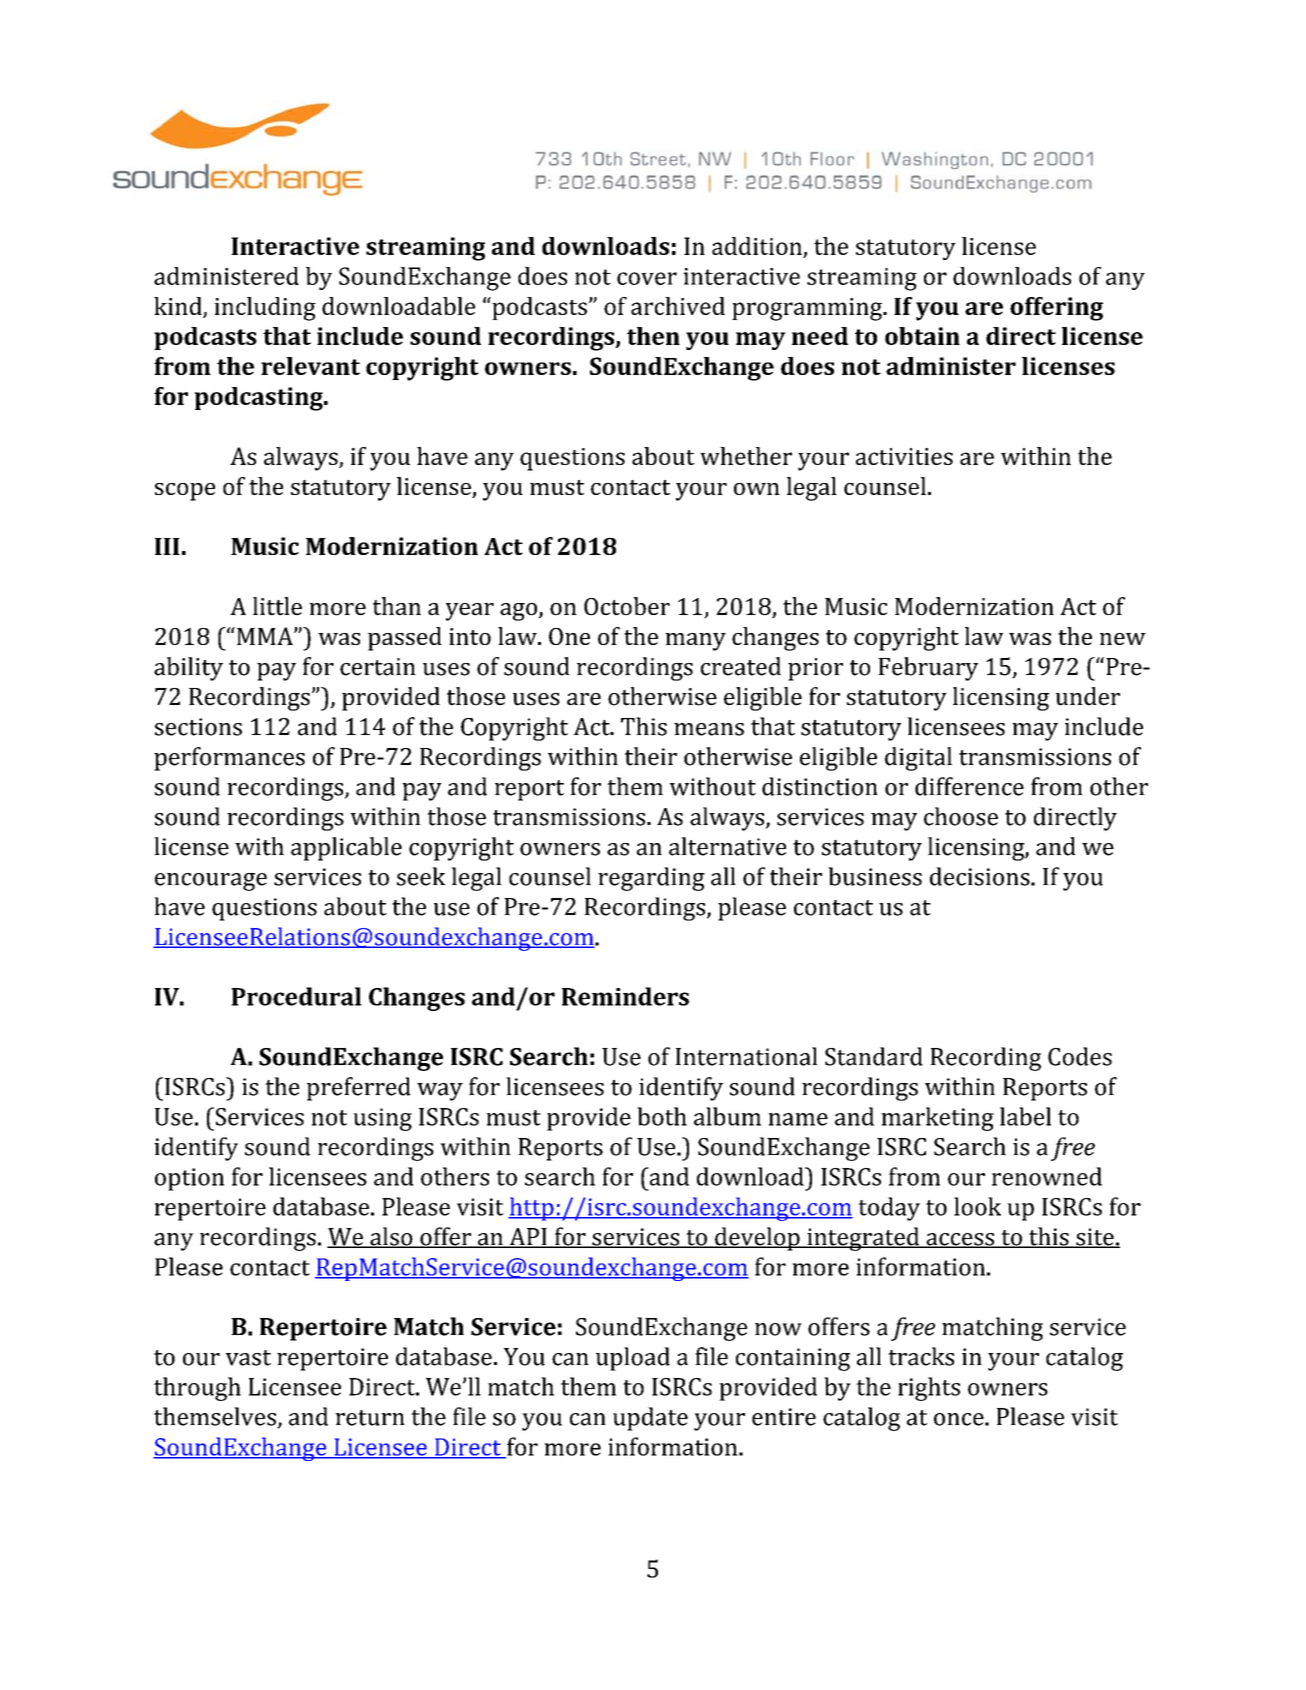 The width and height of the page is (1306, 1690). Describe the element at coordinates (928, 669) in the page. I see `February` at that location.
